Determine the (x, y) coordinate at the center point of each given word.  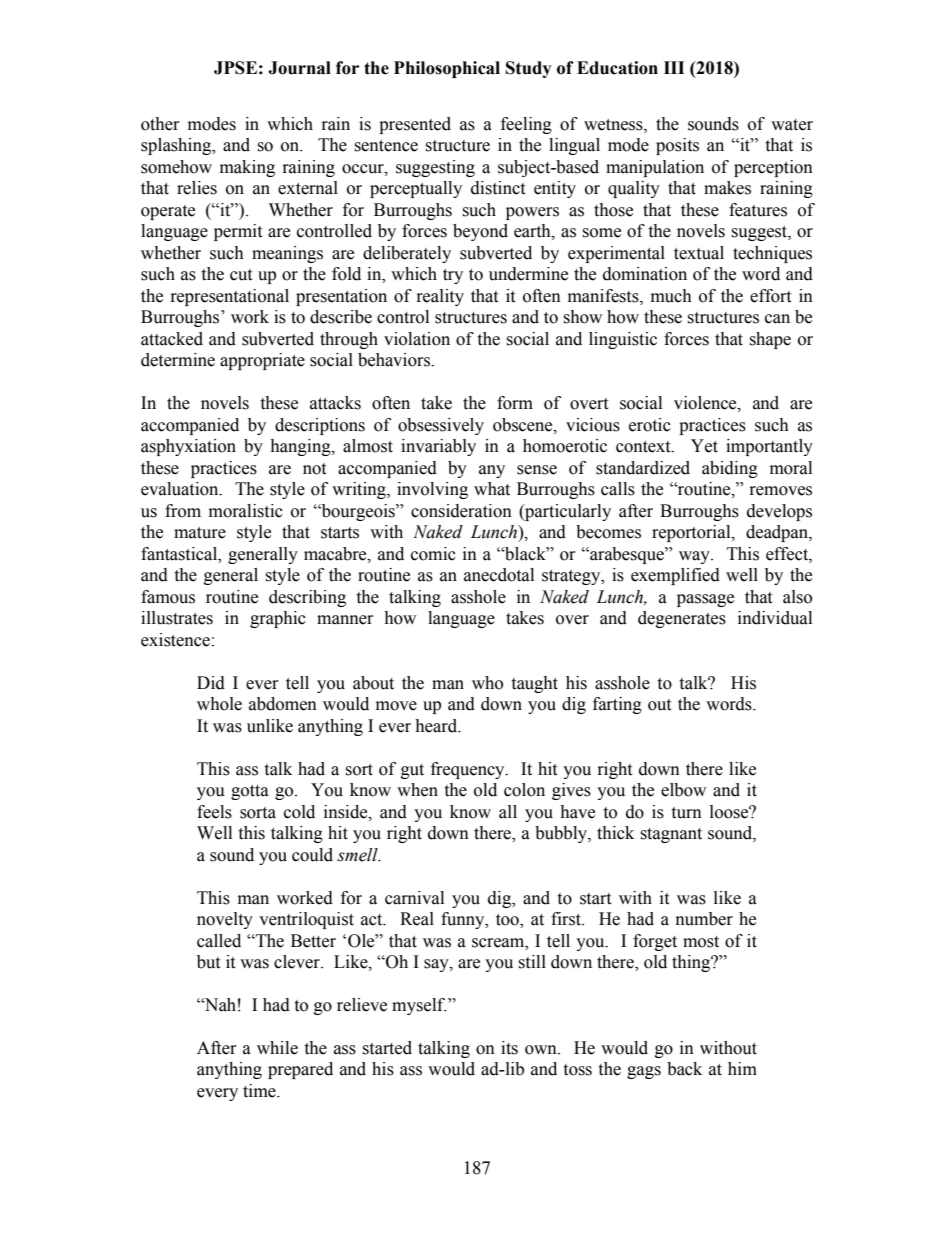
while (277, 1048)
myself (419, 1006)
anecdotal (499, 575)
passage (705, 600)
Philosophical (447, 69)
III (674, 67)
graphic (278, 619)
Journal (299, 68)
